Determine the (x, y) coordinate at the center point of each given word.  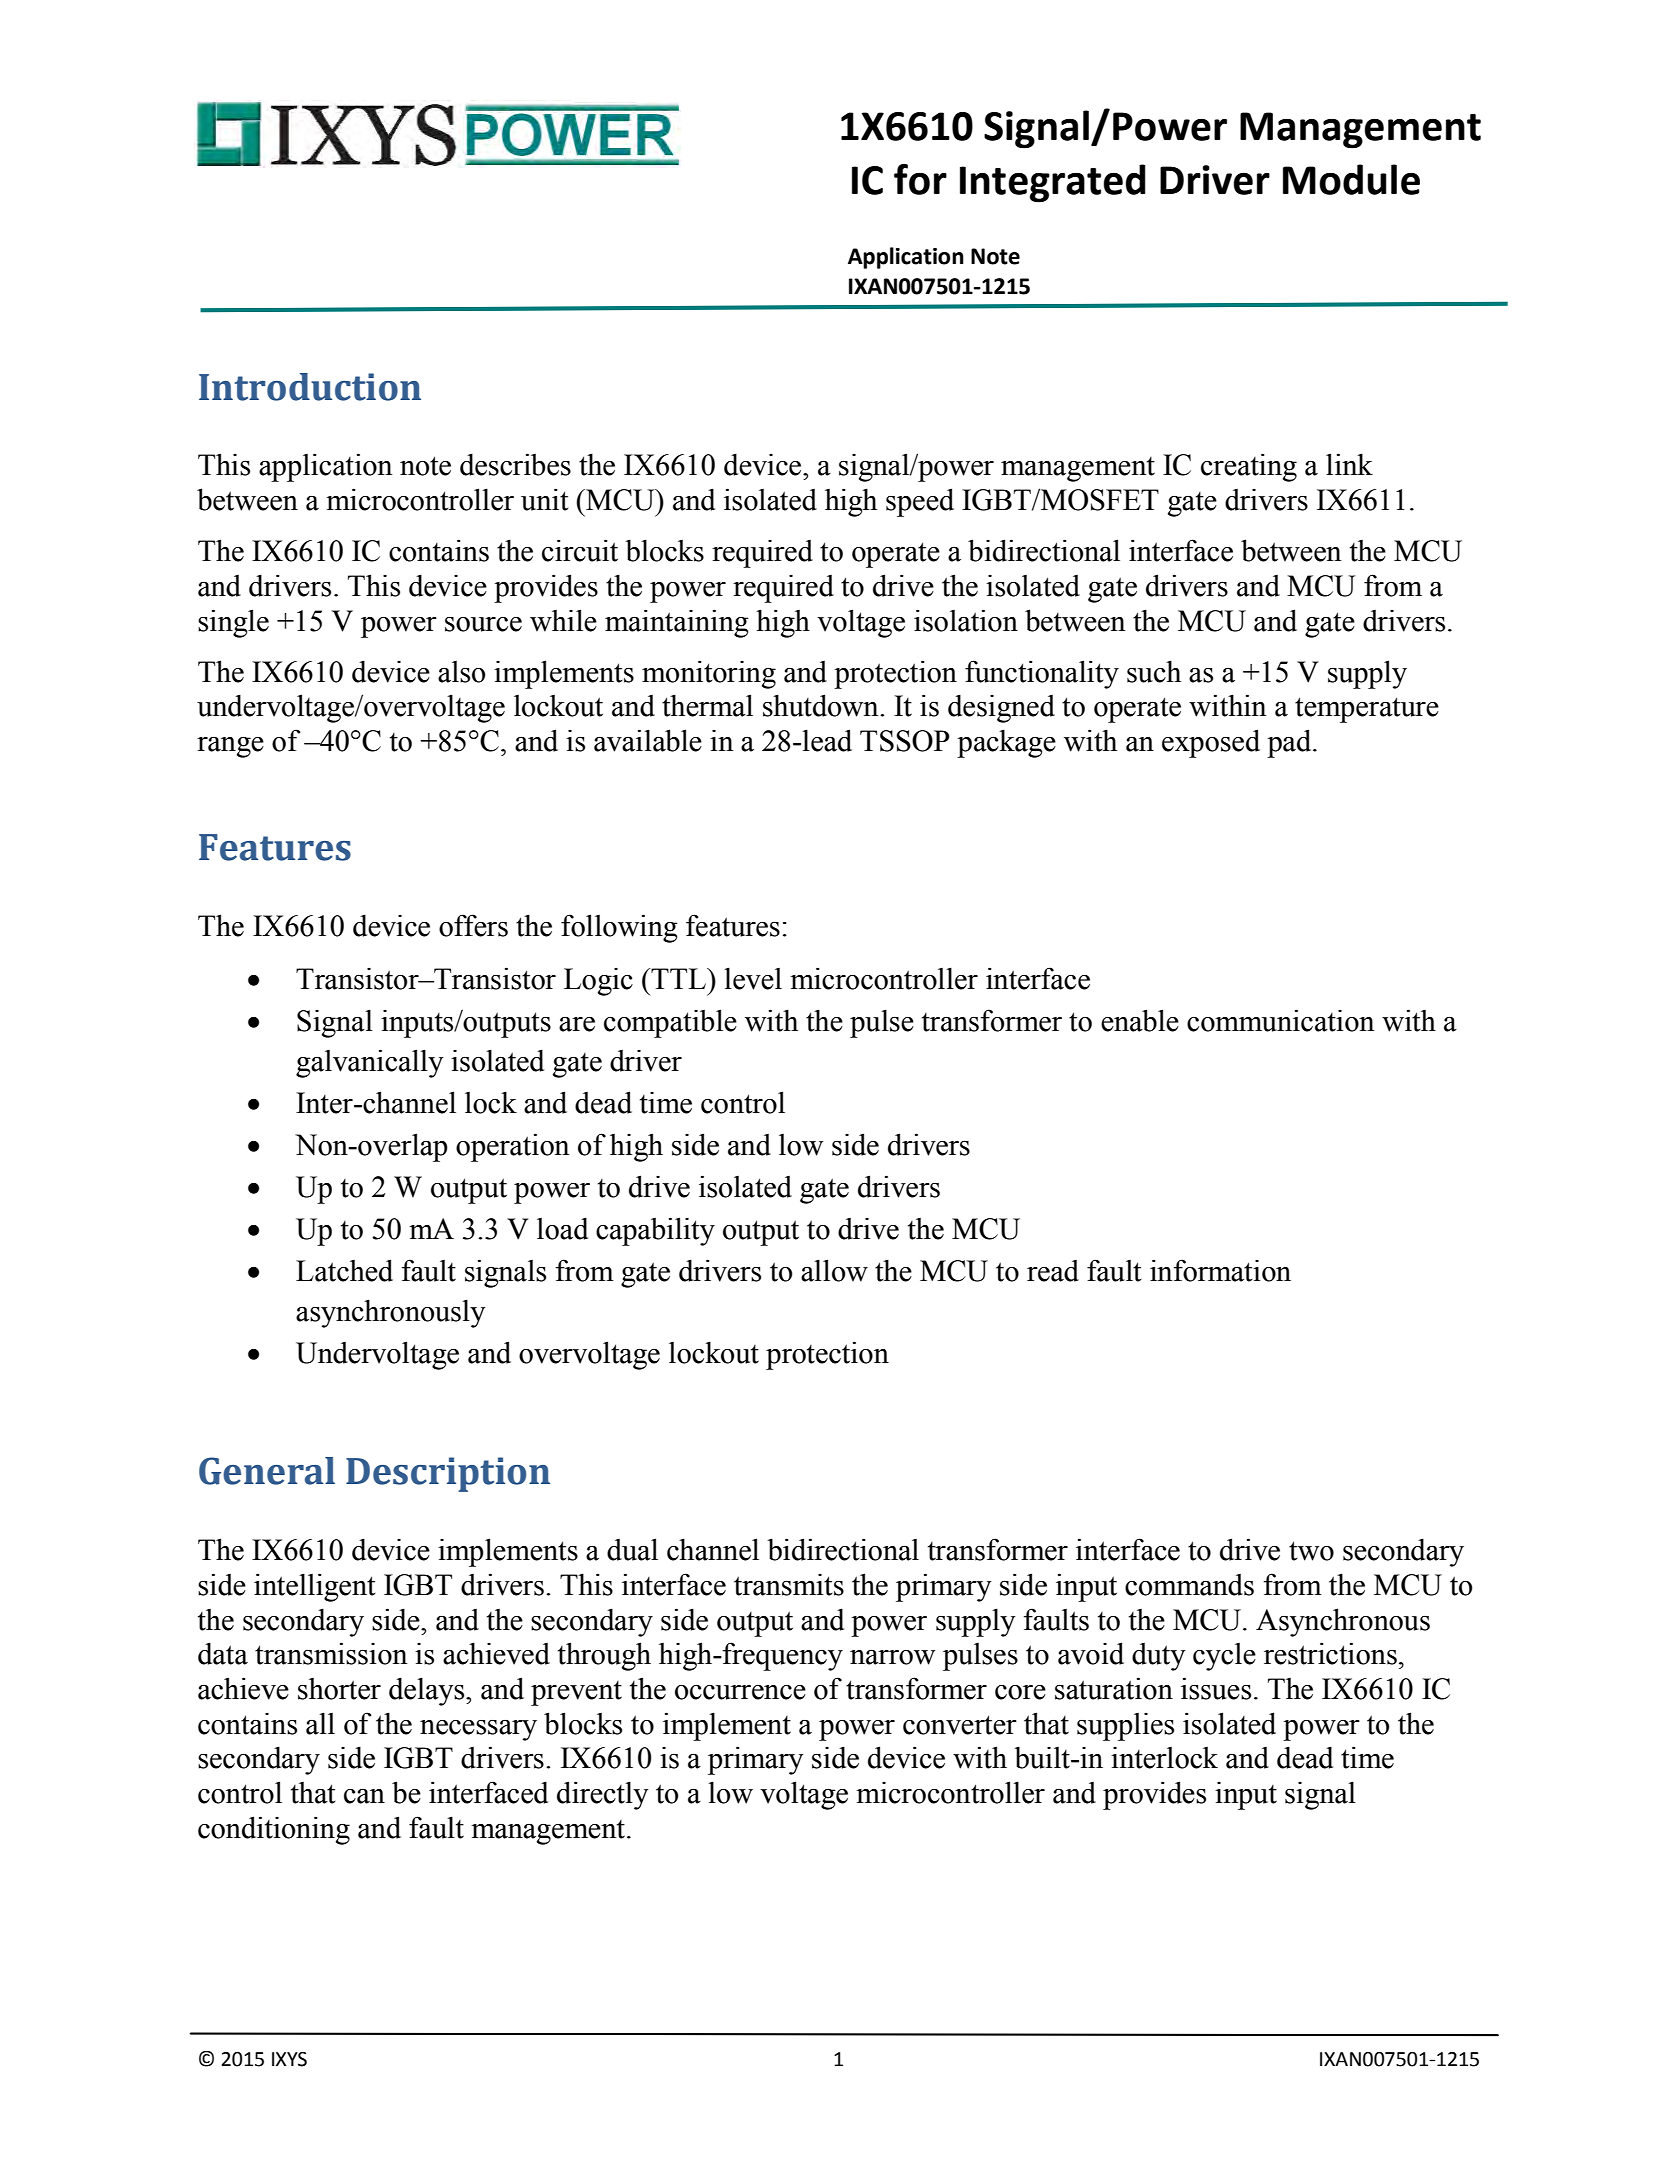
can (364, 1796)
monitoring (709, 674)
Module (1351, 179)
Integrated (1053, 183)
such (1154, 671)
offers (473, 925)
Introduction (310, 387)
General (267, 1471)
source (483, 624)
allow (834, 1270)
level (753, 978)
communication (1280, 1020)
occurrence (740, 1692)
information (1220, 1270)
